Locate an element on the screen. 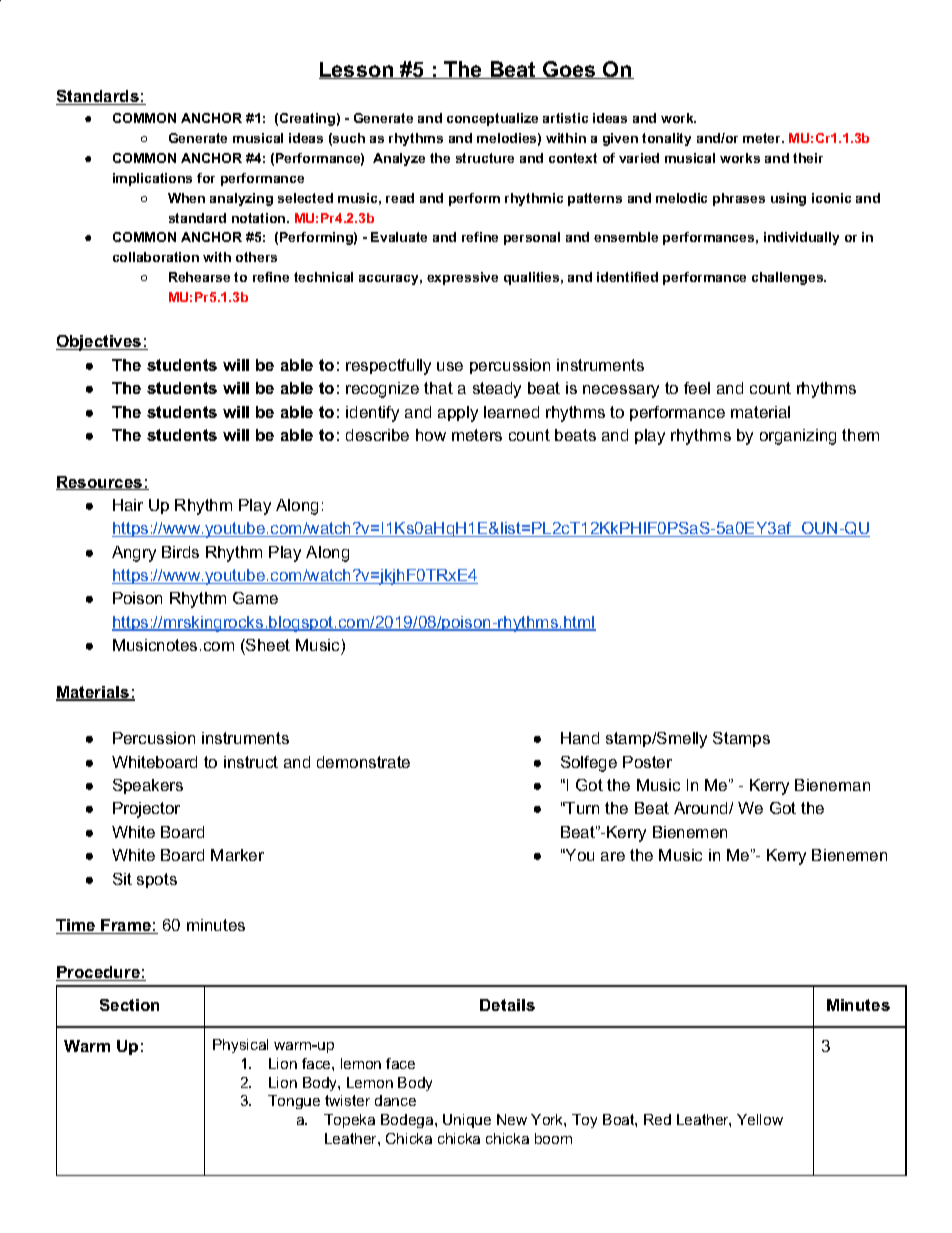  Yellow is located at coordinates (760, 1119).
